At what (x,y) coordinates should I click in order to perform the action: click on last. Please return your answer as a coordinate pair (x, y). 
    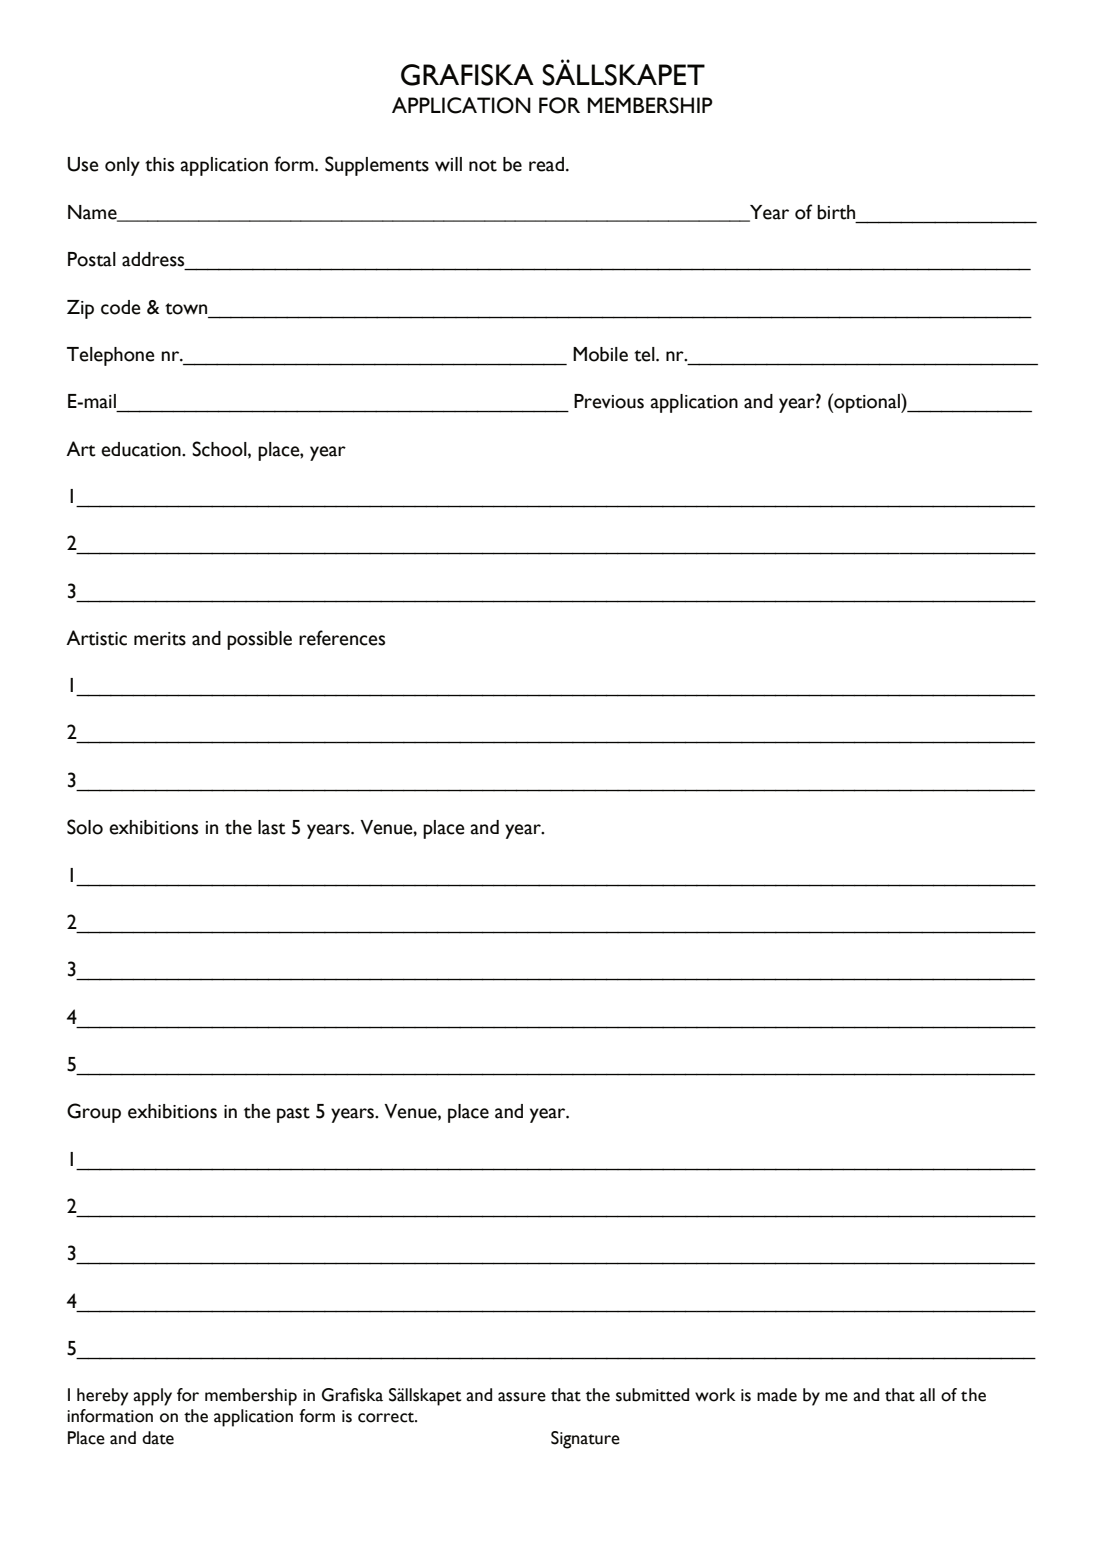
    Looking at the image, I should click on (272, 827).
